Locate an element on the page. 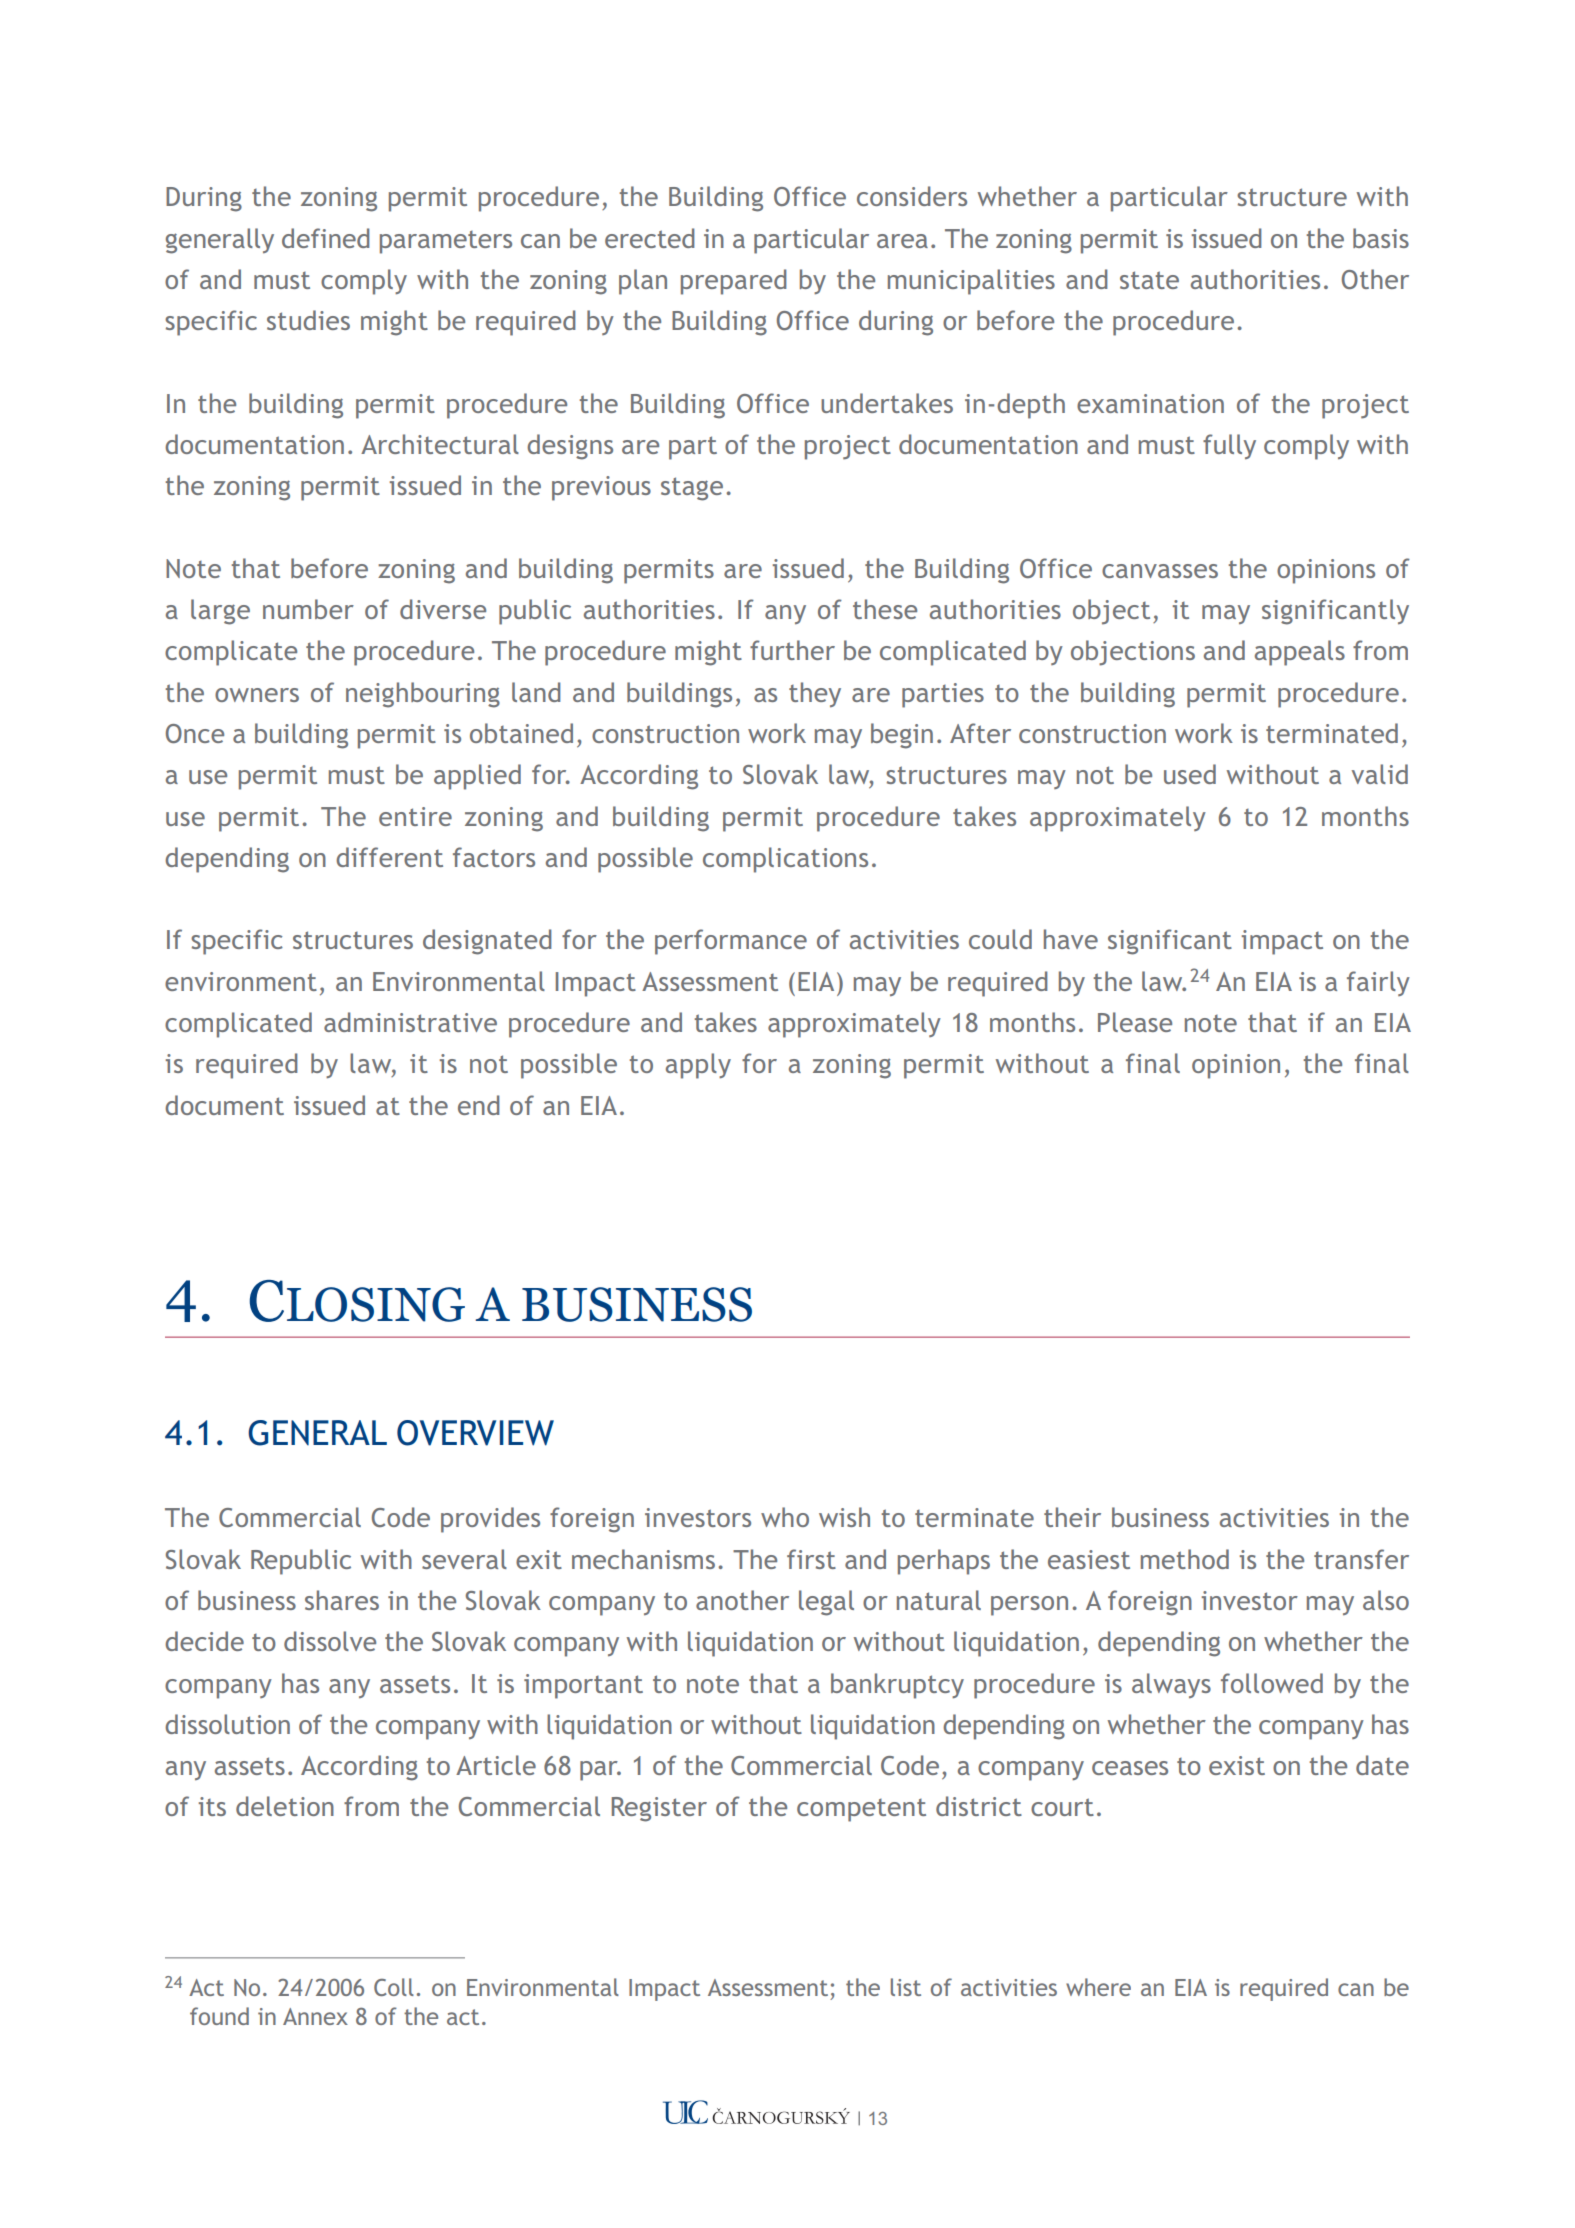  apply is located at coordinates (698, 1066).
